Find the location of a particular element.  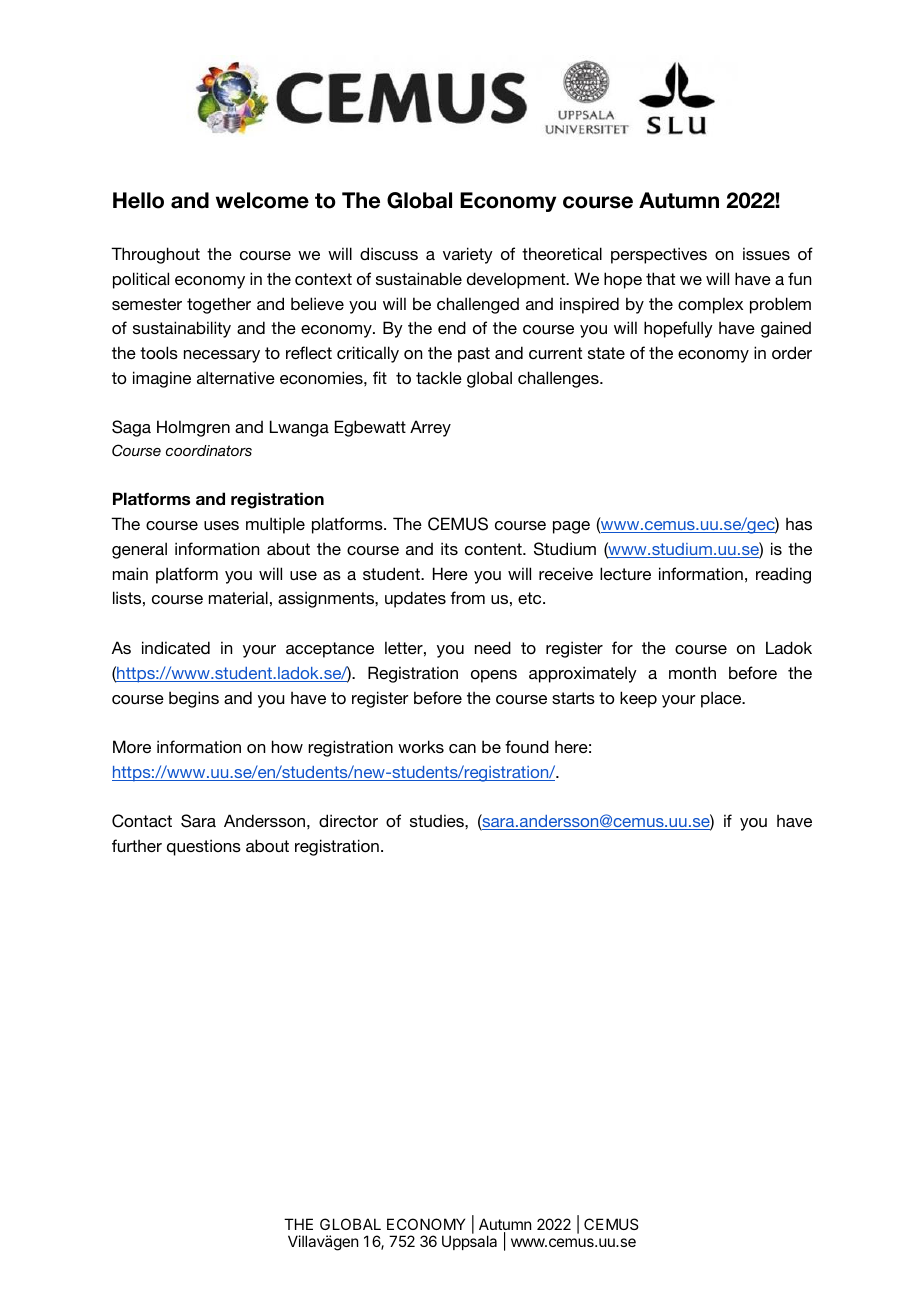

studies is located at coordinates (438, 820).
